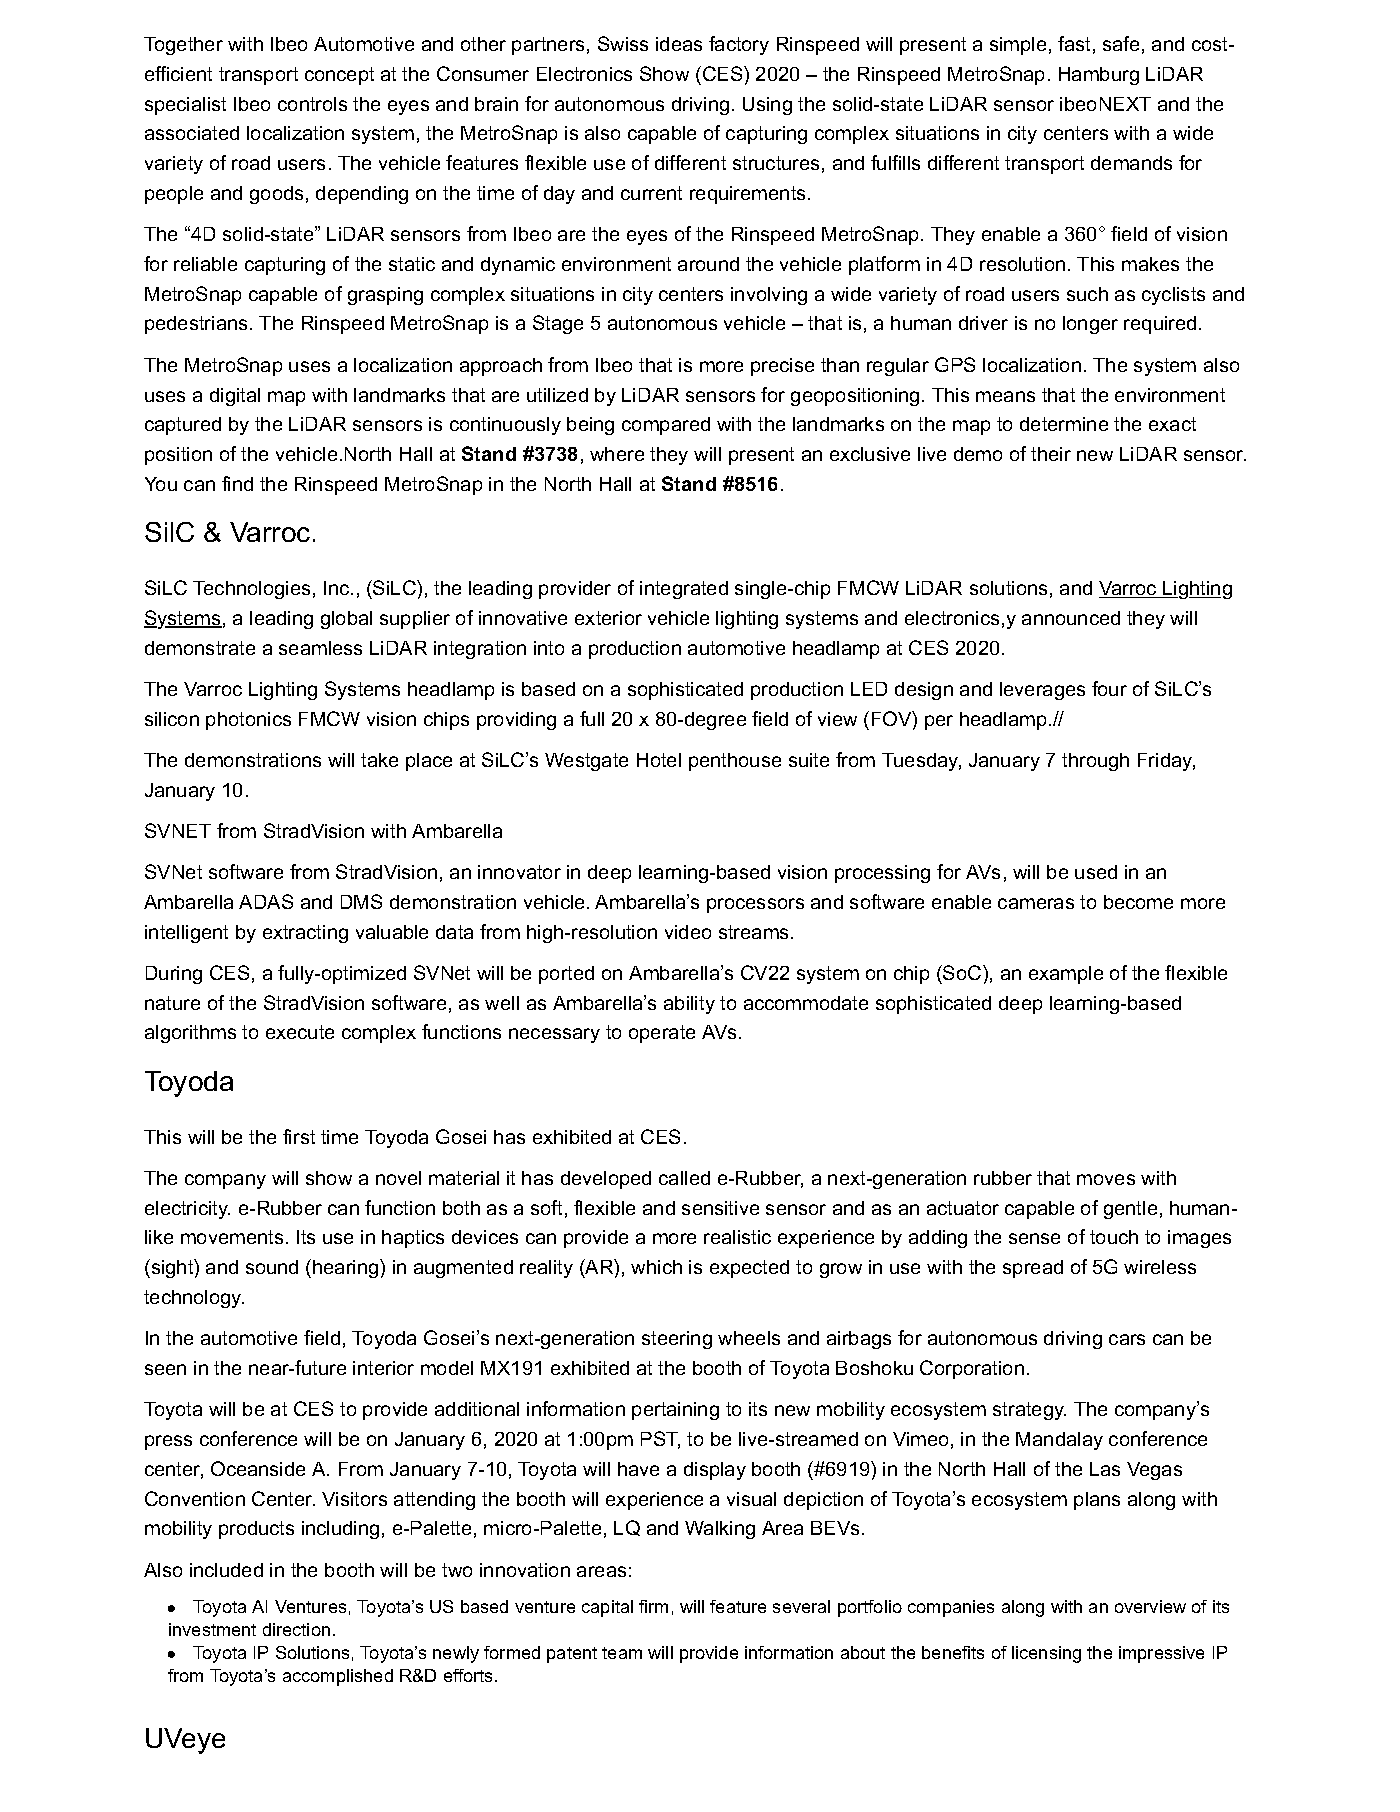  Describe the element at coordinates (1106, 1179) in the image. I see `moves` at that location.
